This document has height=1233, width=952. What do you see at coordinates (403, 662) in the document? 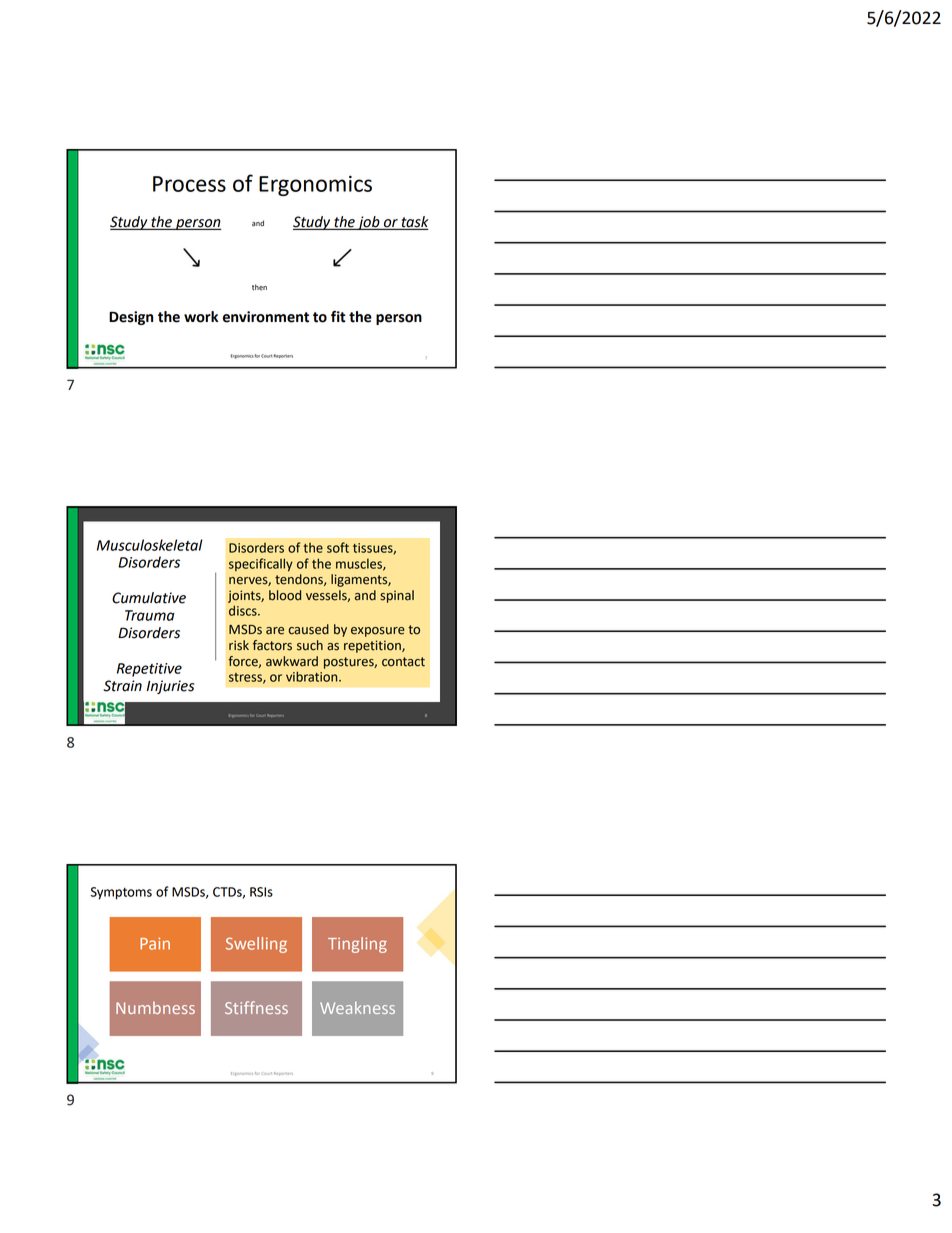
I see `contact` at bounding box center [403, 662].
